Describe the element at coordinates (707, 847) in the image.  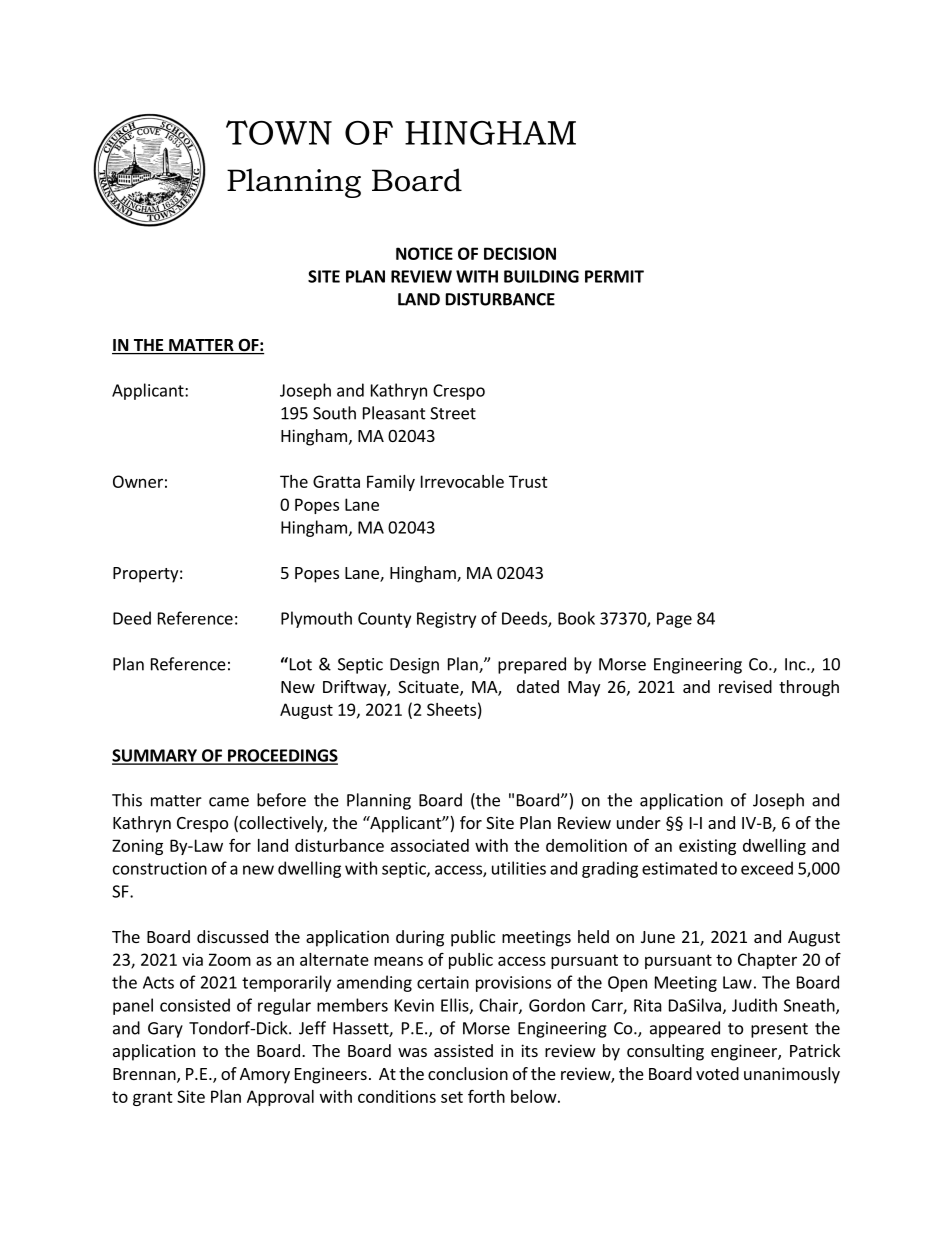
I see `existing` at that location.
